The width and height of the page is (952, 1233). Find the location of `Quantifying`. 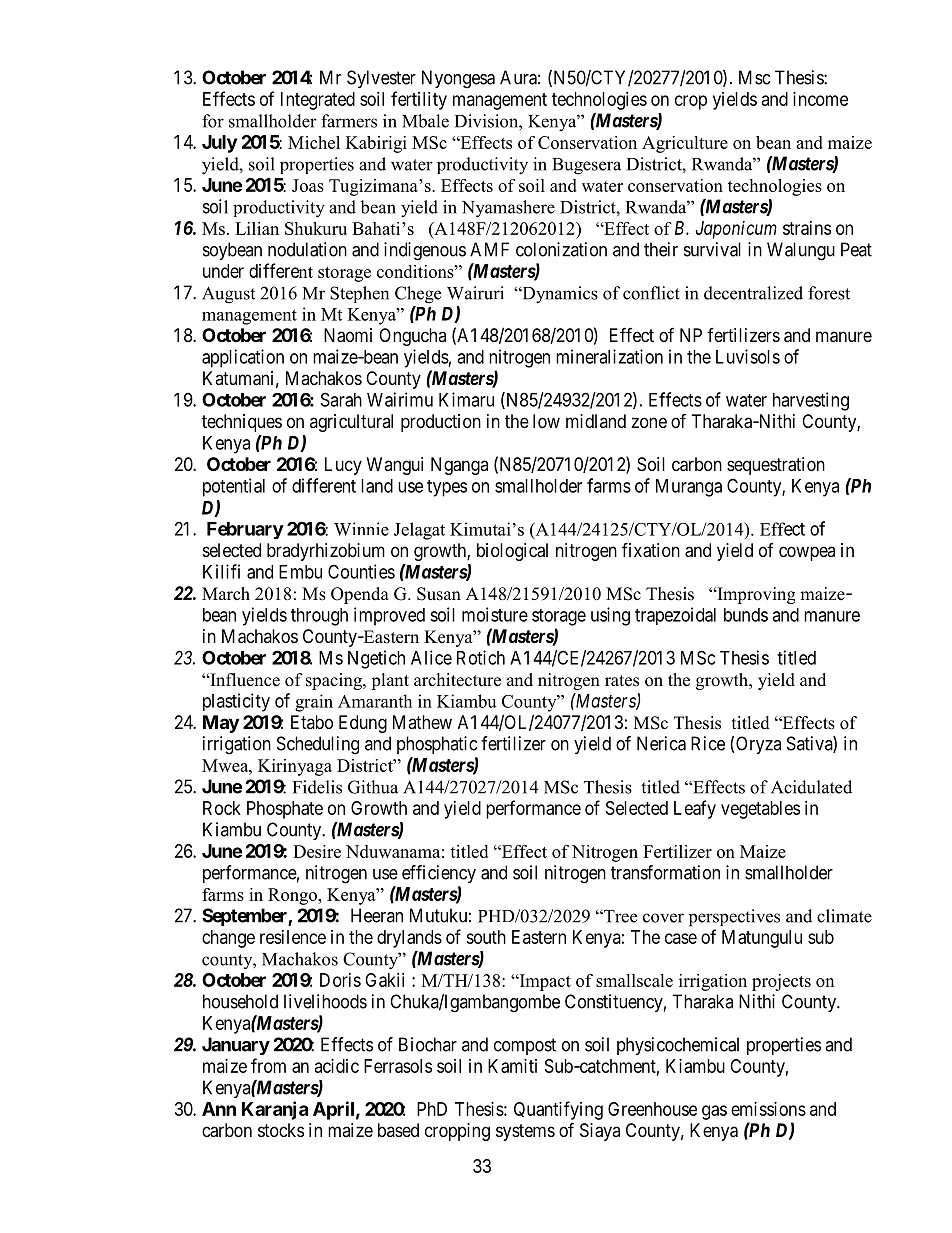

Quantifying is located at coordinates (558, 1110).
